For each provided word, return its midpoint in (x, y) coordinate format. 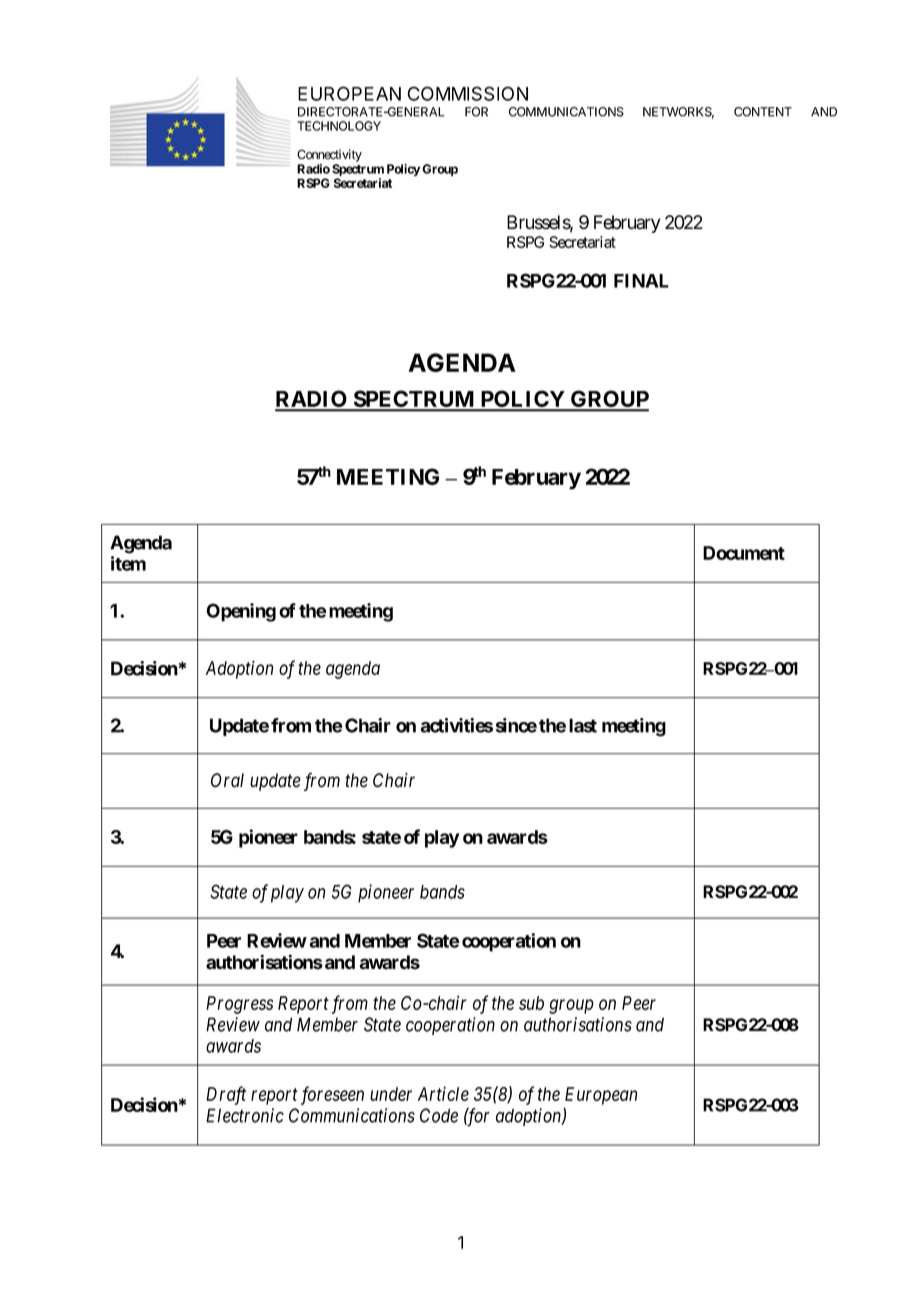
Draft (226, 1095)
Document (744, 553)
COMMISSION (467, 93)
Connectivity (329, 155)
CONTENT (763, 112)
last (583, 725)
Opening (241, 612)
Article (443, 1093)
